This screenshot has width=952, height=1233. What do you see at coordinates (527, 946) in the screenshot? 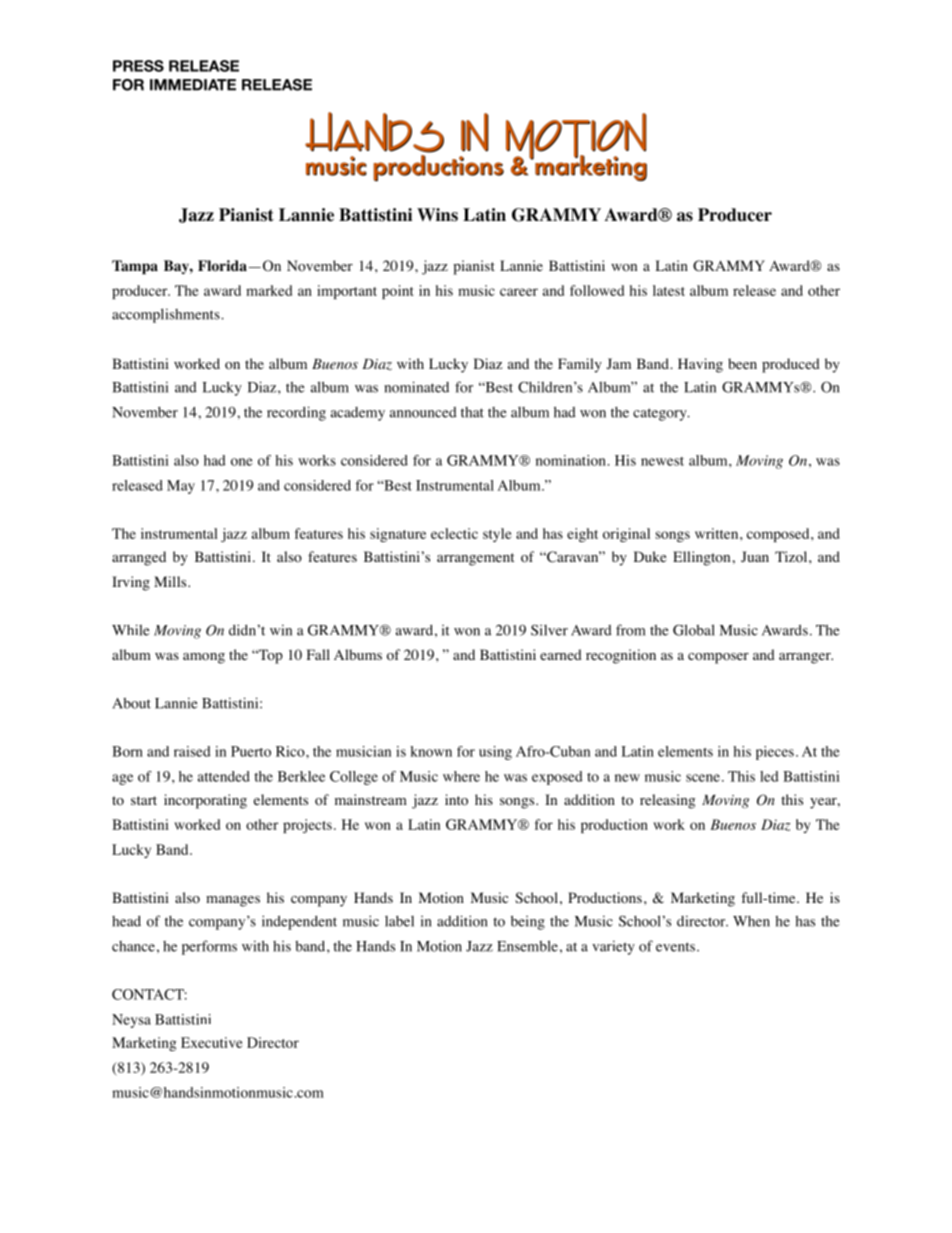
I see `Ensemble` at bounding box center [527, 946].
